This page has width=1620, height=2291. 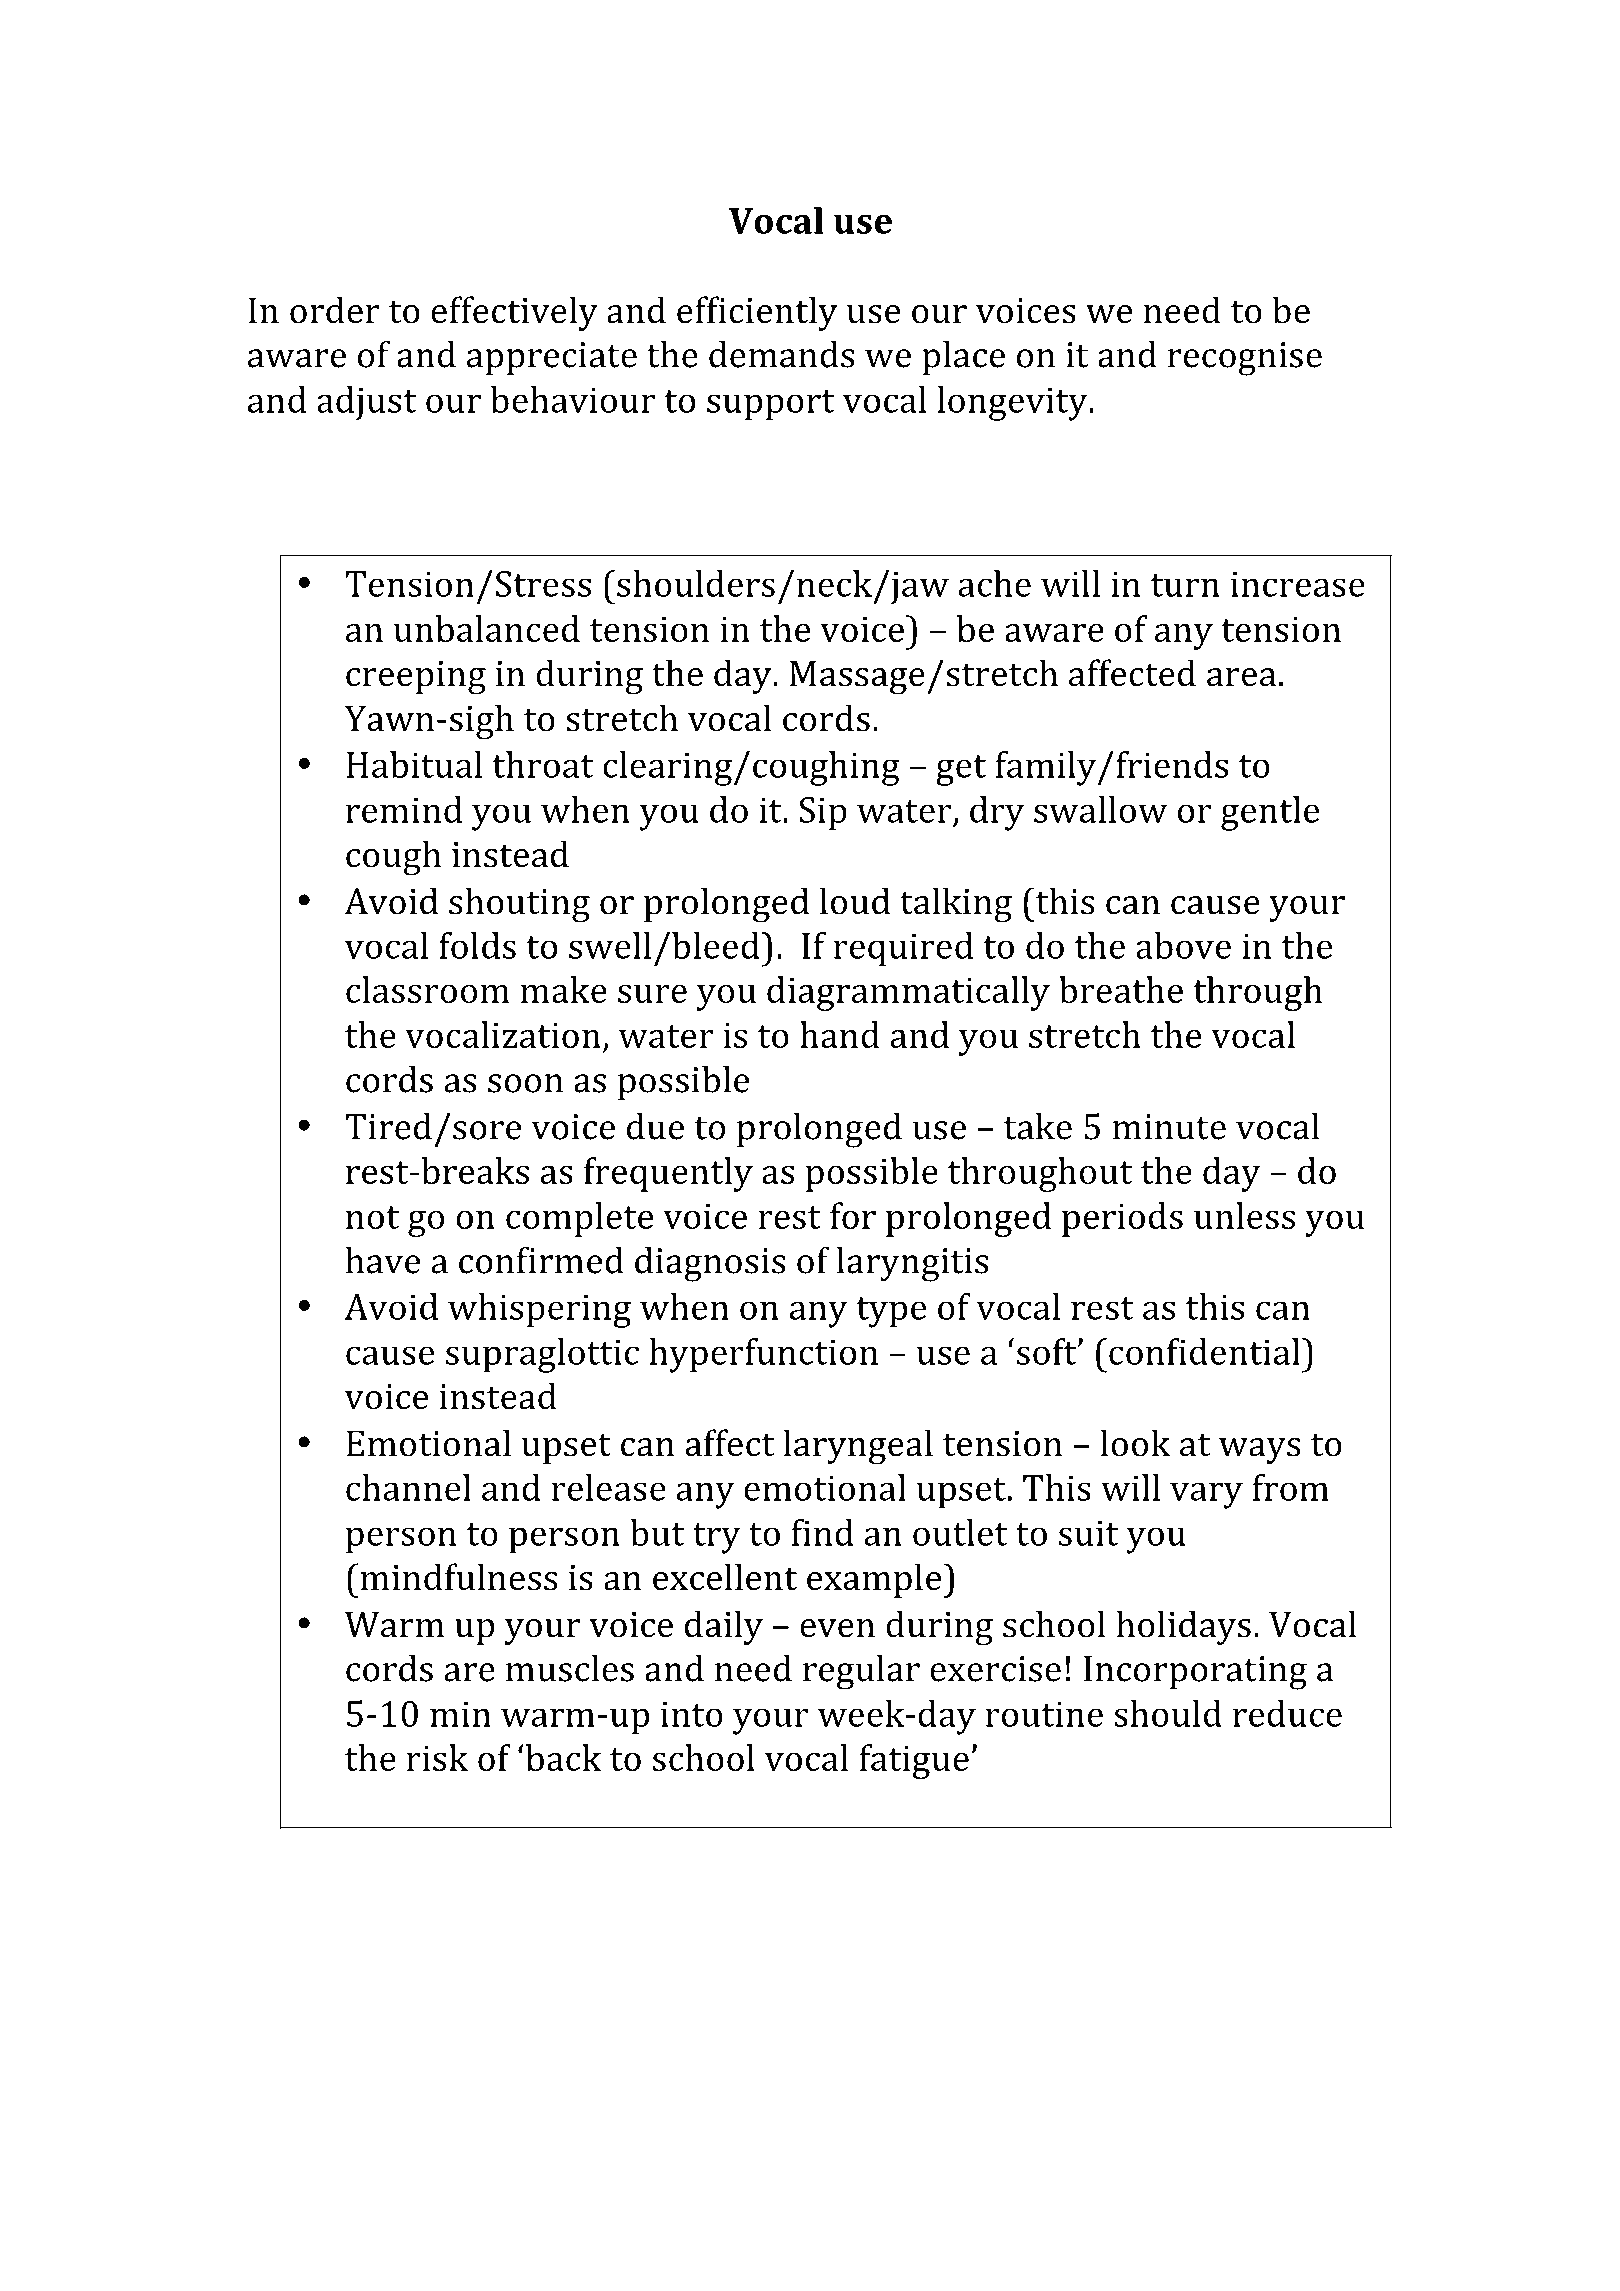 I want to click on regular, so click(x=861, y=1672).
